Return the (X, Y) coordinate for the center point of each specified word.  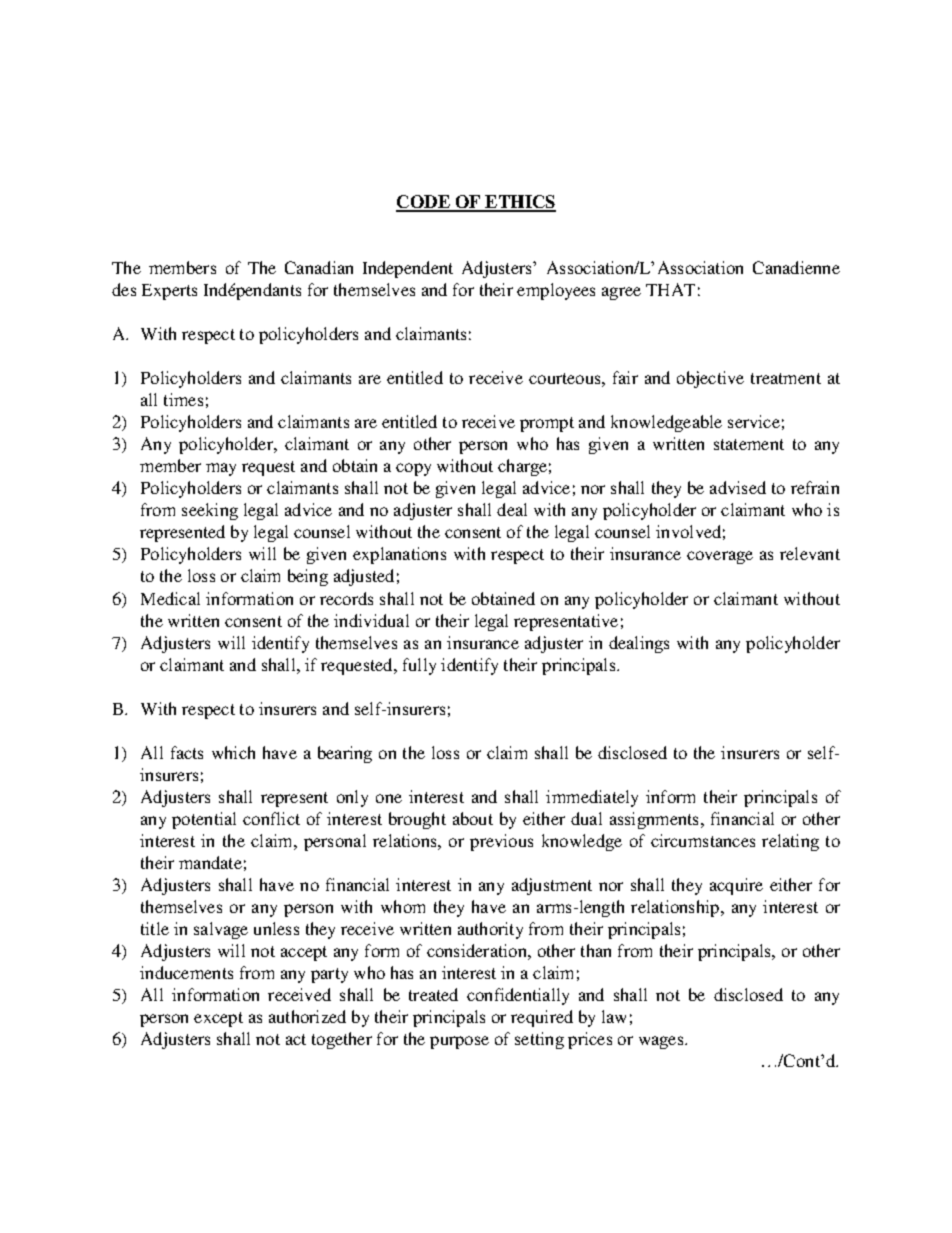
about (473, 818)
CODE (424, 203)
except (218, 1019)
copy (413, 469)
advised (738, 487)
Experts (169, 292)
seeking (210, 511)
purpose (459, 1042)
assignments (654, 820)
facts (187, 752)
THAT (670, 289)
